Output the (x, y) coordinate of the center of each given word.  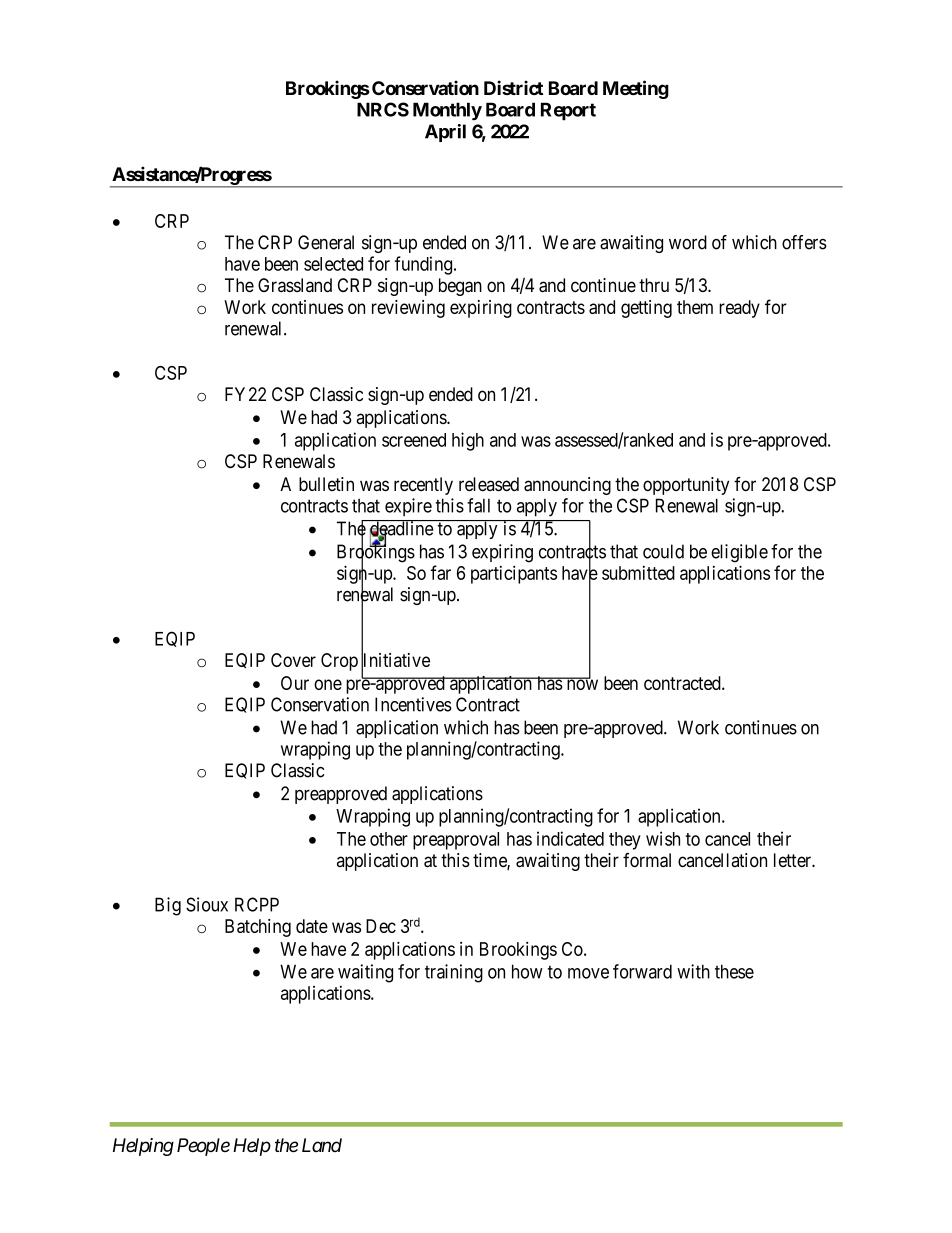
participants (514, 574)
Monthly (447, 111)
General (326, 242)
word (688, 242)
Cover (293, 660)
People (203, 1147)
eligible (739, 553)
